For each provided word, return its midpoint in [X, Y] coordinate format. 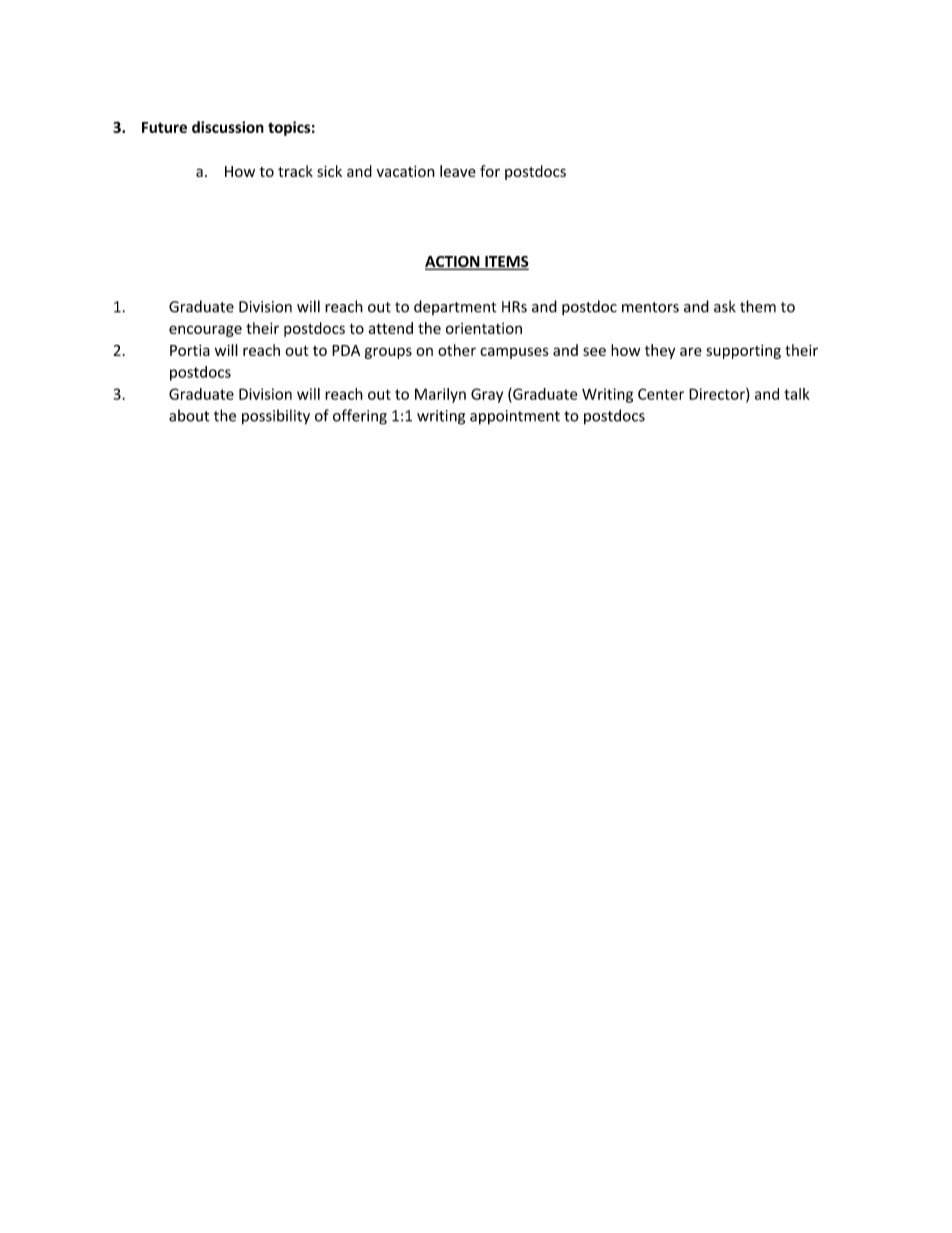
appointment [515, 417]
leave [458, 171]
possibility [276, 417]
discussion [228, 127]
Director [718, 395]
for [490, 171]
